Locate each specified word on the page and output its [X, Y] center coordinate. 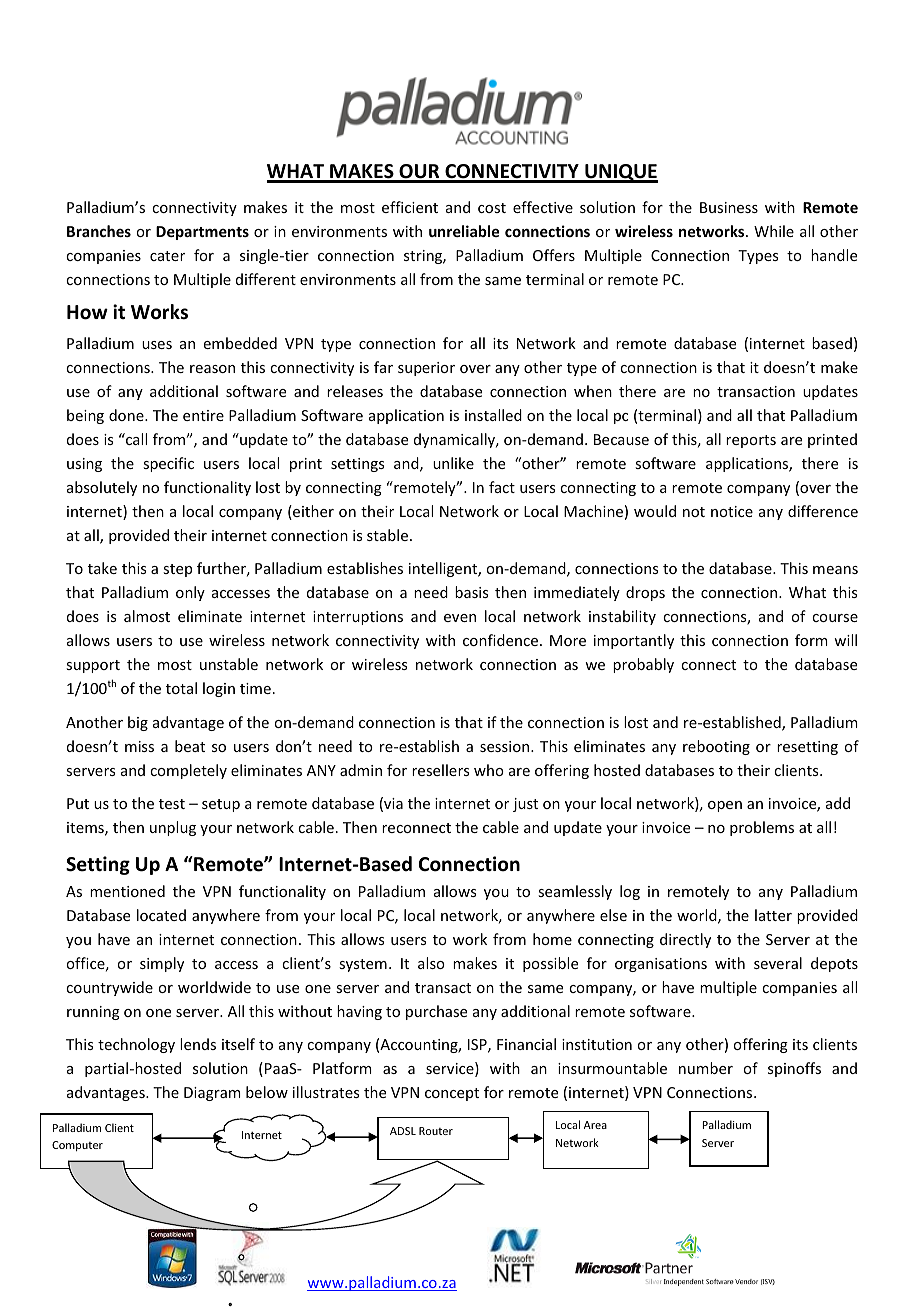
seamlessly [575, 892]
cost [492, 208]
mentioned [127, 891]
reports [751, 441]
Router [436, 1131]
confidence [502, 640]
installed [493, 415]
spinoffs [794, 1069]
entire [203, 415]
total [181, 688]
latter [773, 915]
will [845, 640]
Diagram [212, 1094]
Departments [202, 233]
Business [729, 207]
